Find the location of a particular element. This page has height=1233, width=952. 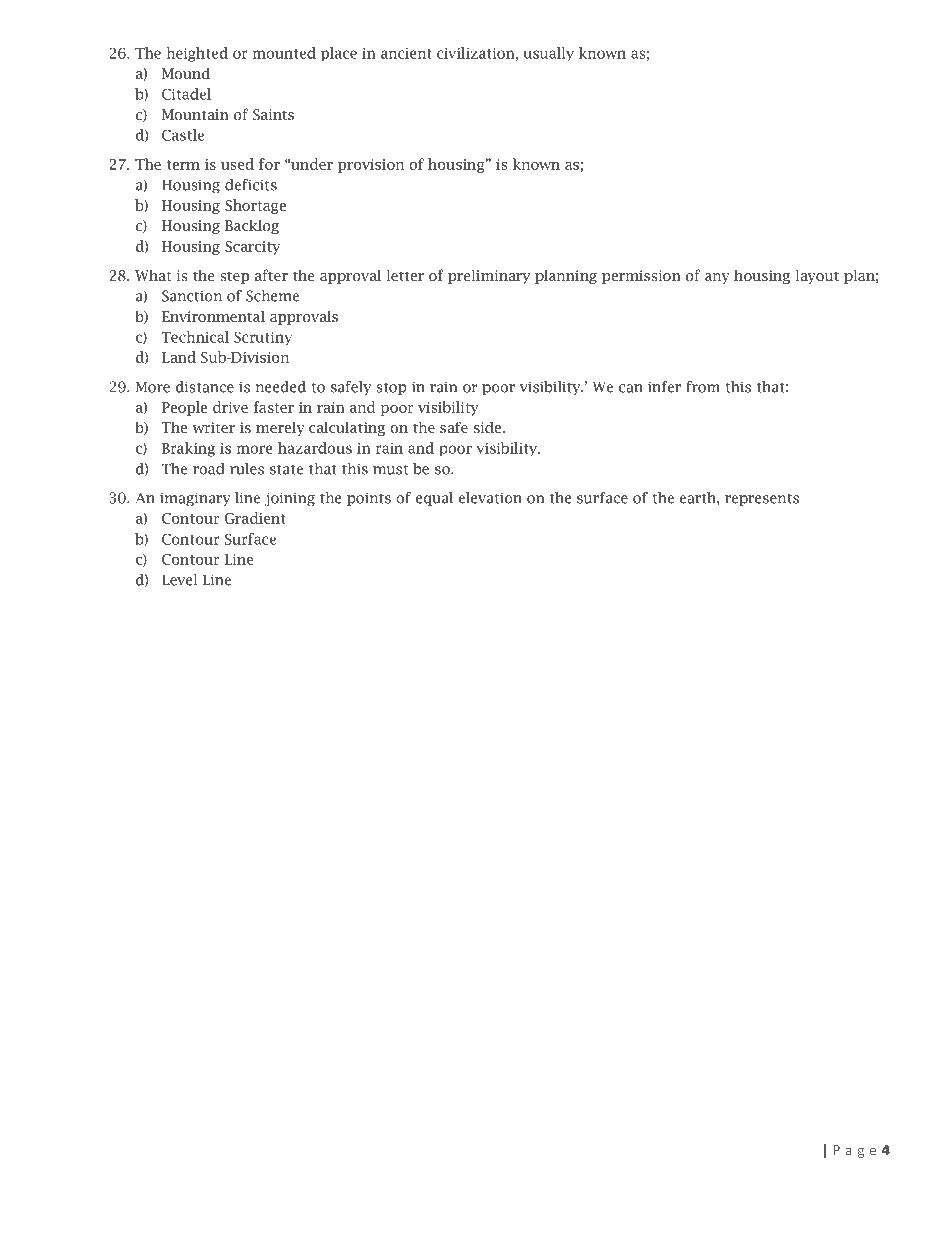

usually is located at coordinates (548, 54).
